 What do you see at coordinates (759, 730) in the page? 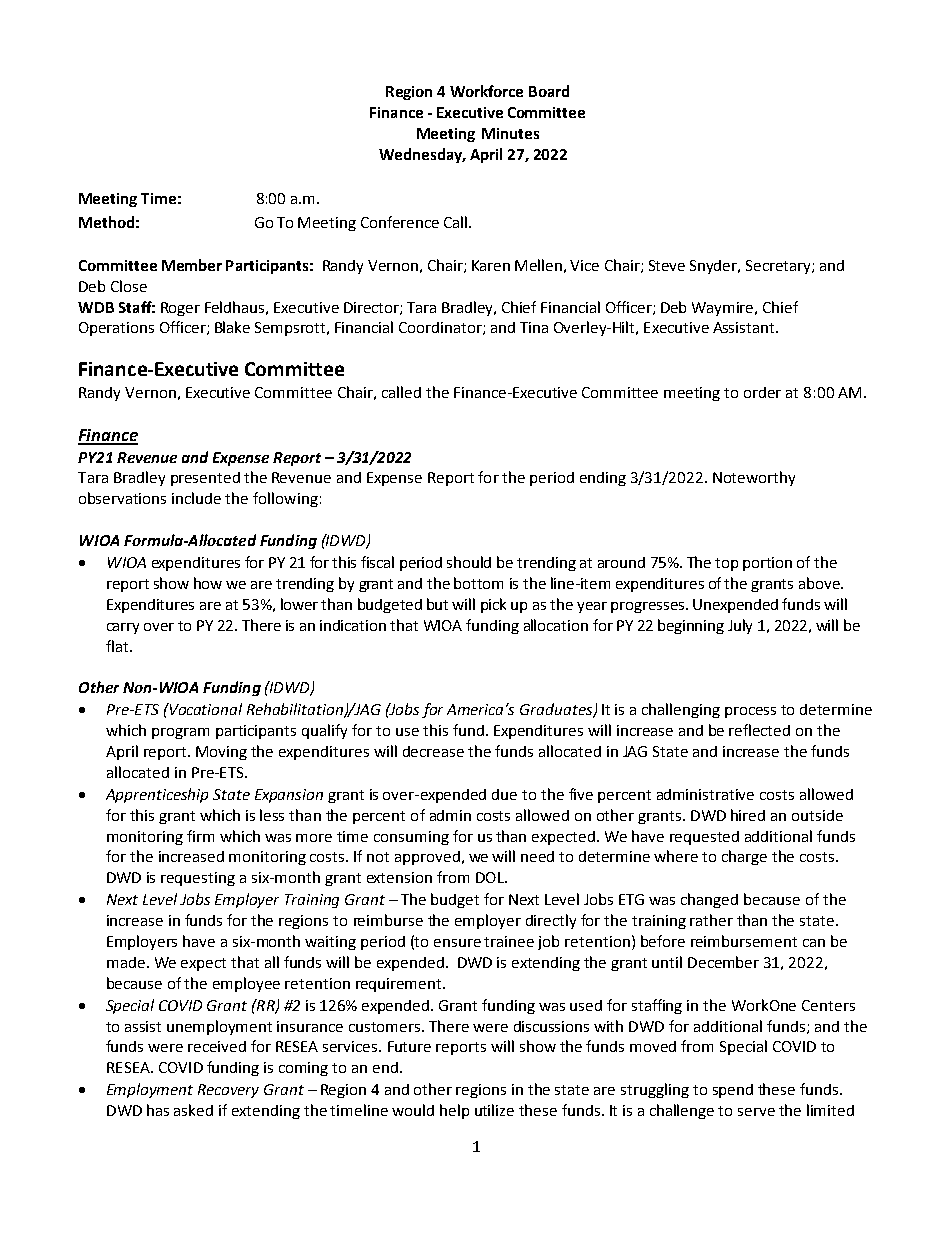
I see `reflected` at bounding box center [759, 730].
